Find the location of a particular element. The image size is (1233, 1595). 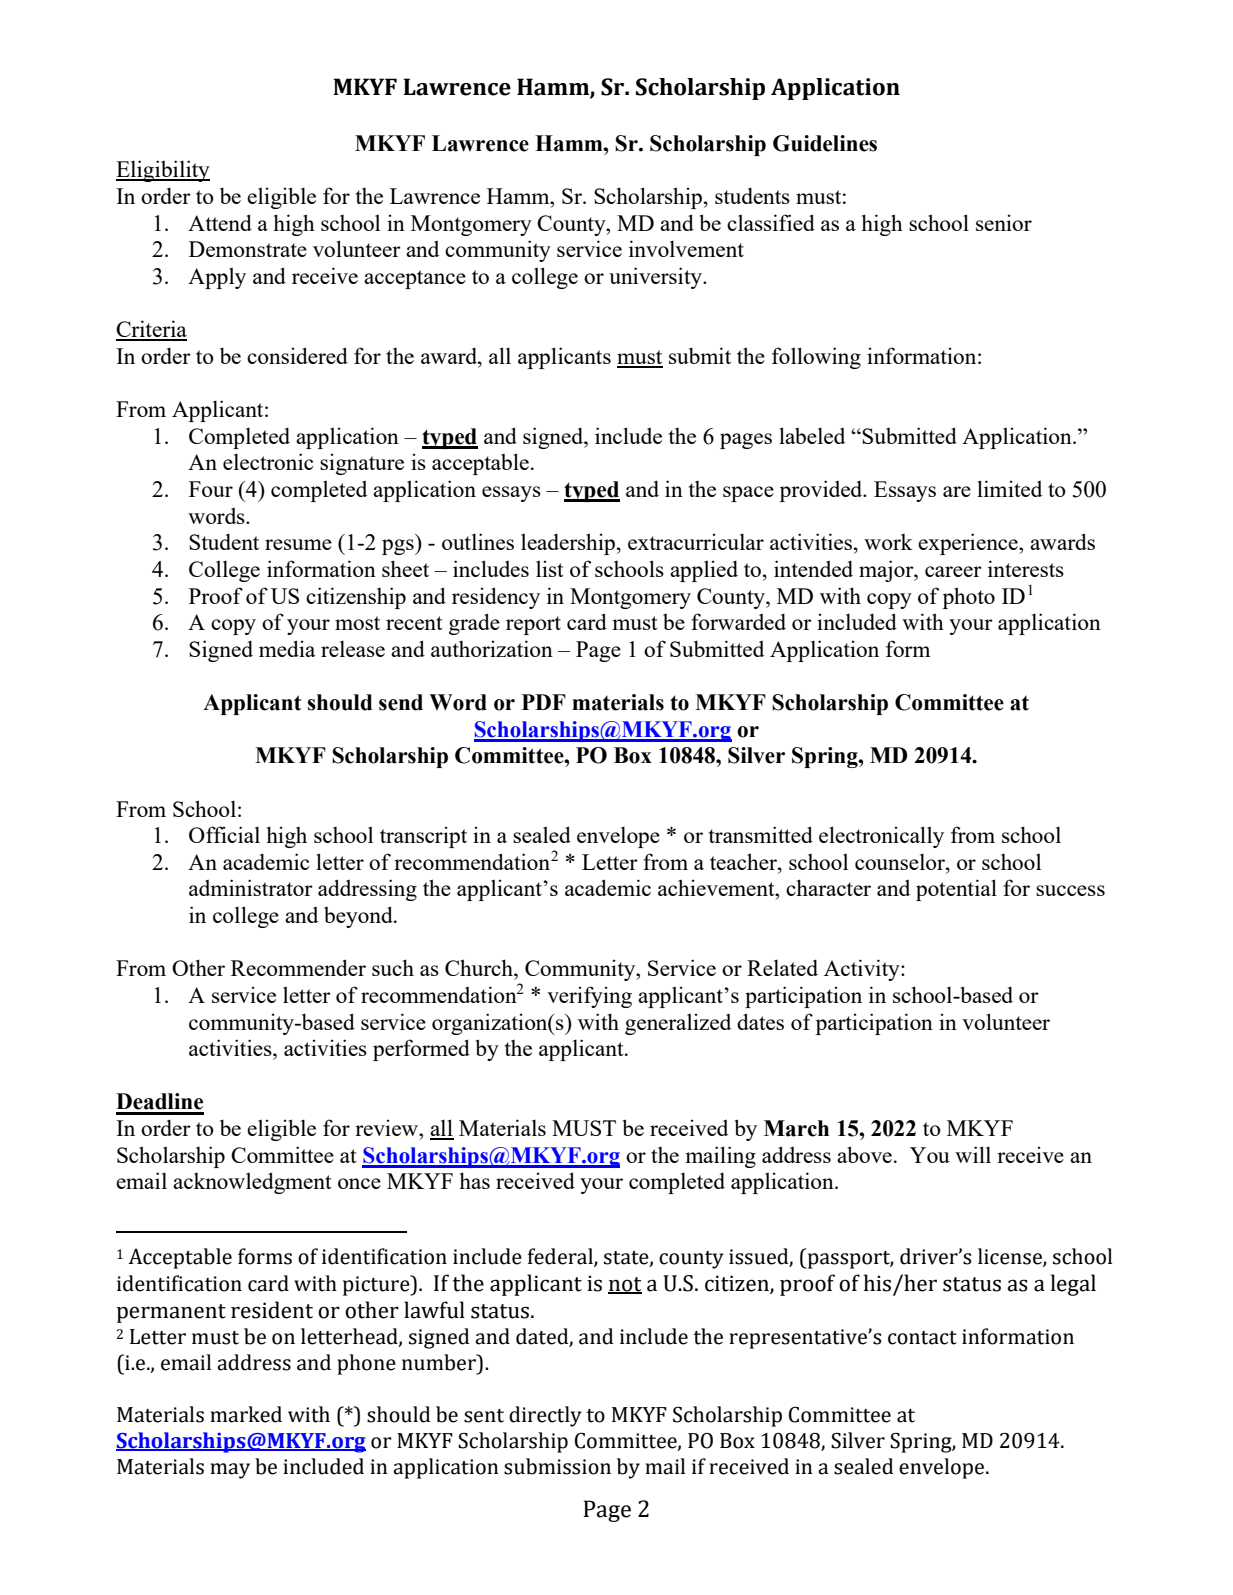

acknowledgment is located at coordinates (252, 1183).
